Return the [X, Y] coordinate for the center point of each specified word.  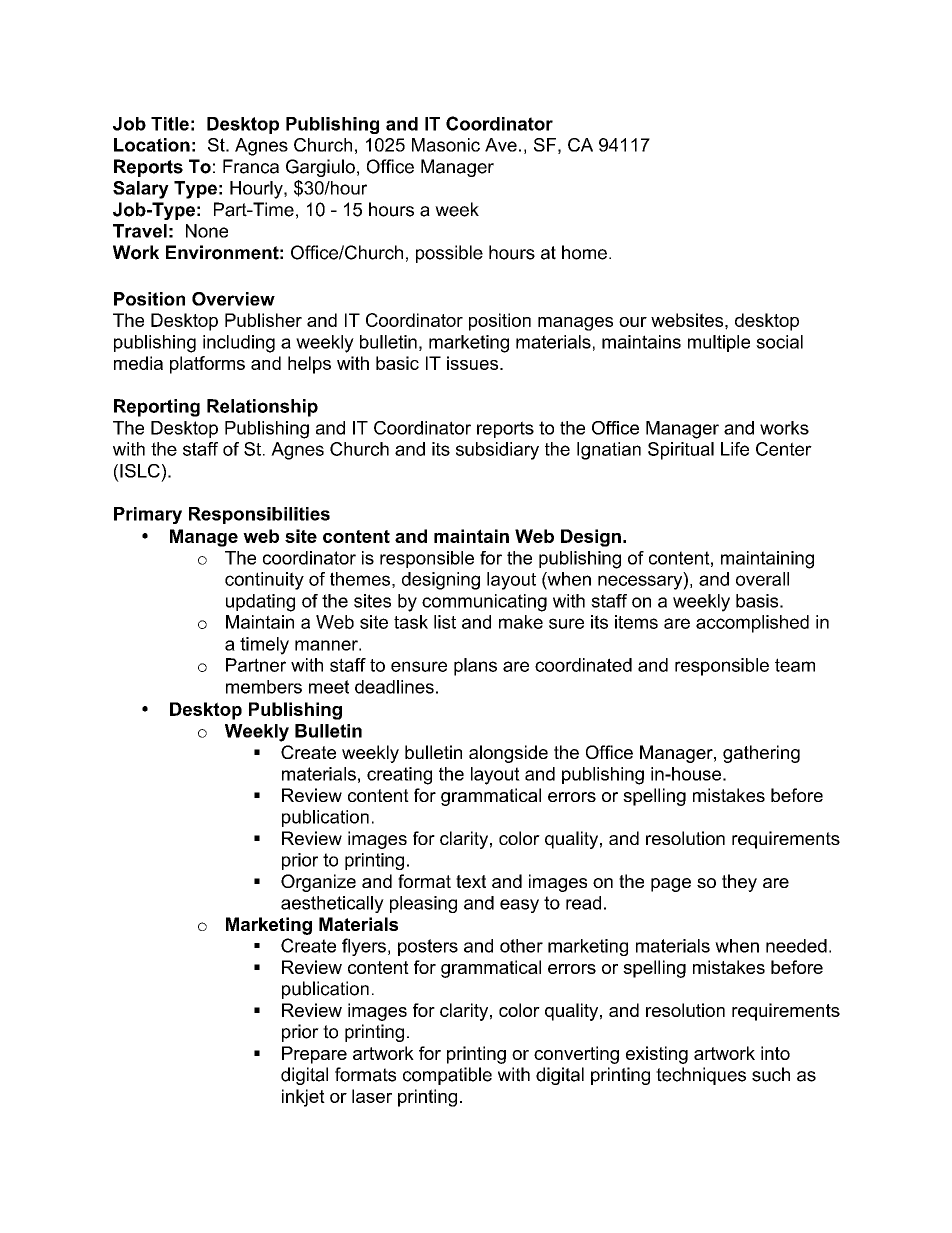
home [584, 252]
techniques [701, 1076]
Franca [251, 166]
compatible [447, 1076]
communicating [484, 603]
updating [260, 603]
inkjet [303, 1098]
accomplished [752, 624]
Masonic [446, 145]
